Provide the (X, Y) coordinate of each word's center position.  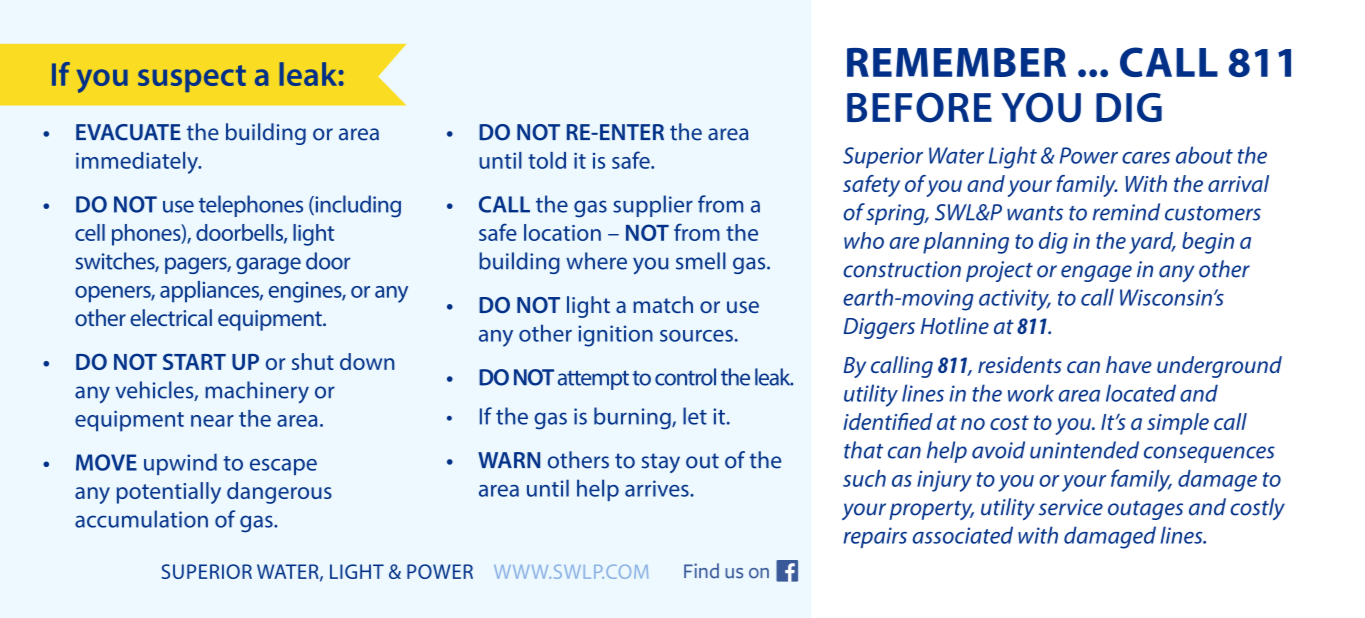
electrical (171, 317)
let (695, 416)
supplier (653, 206)
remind (1126, 212)
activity (1015, 300)
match (663, 304)
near (212, 421)
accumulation (141, 519)
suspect (192, 78)
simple (1178, 424)
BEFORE (919, 107)
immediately (138, 163)
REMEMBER (956, 62)
